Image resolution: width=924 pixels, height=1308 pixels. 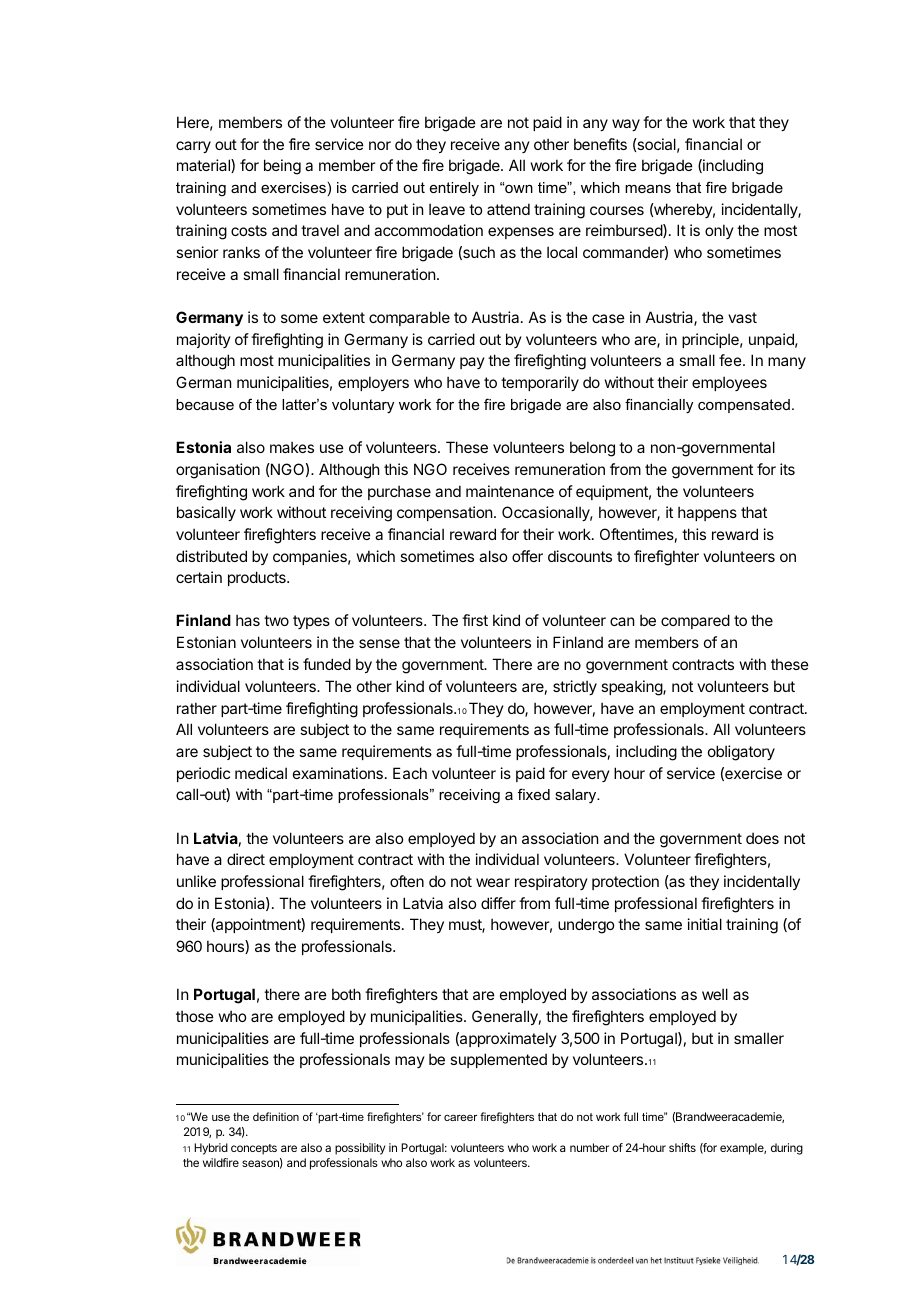 I want to click on medical, so click(x=261, y=773).
